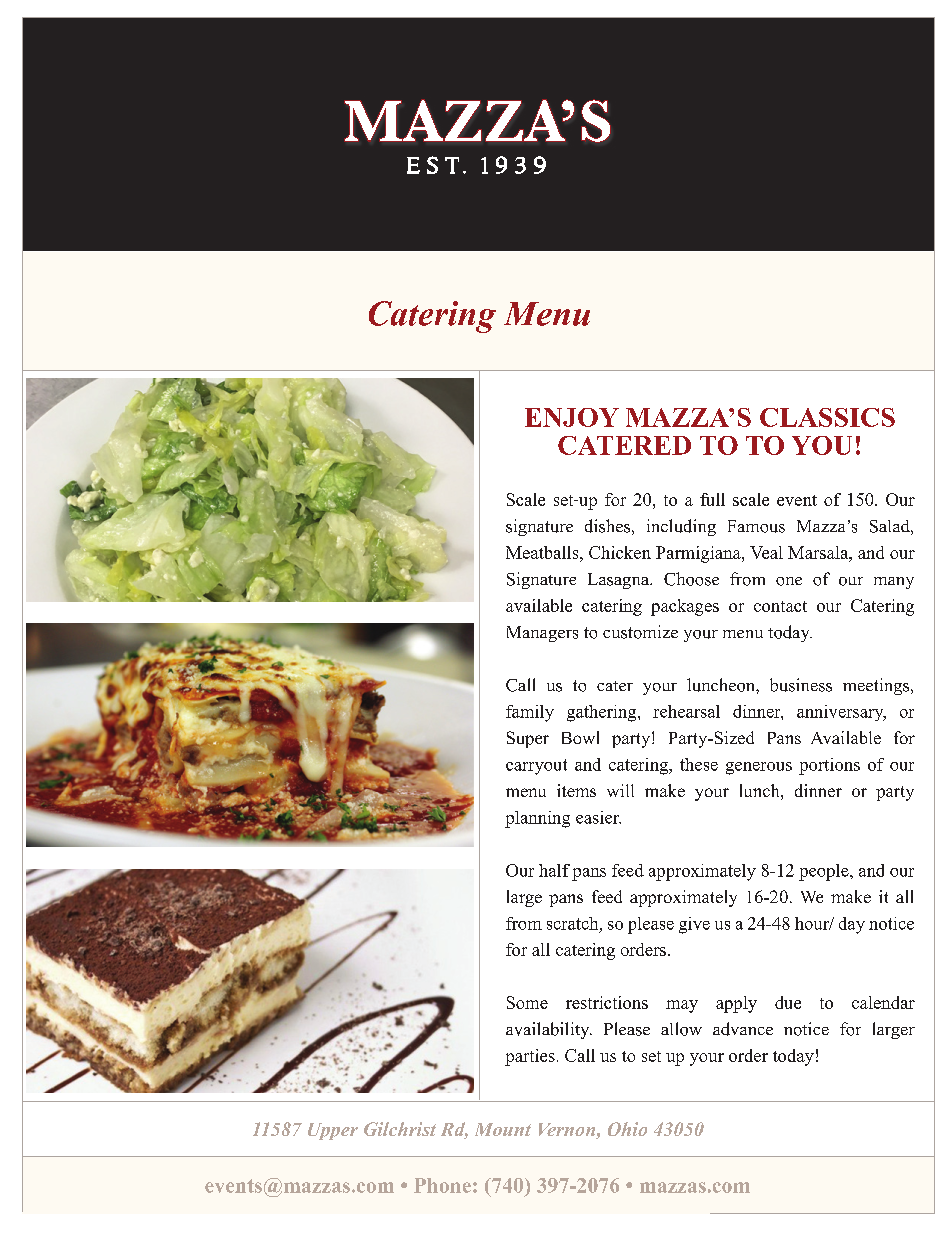  I want to click on gathering, so click(603, 713).
